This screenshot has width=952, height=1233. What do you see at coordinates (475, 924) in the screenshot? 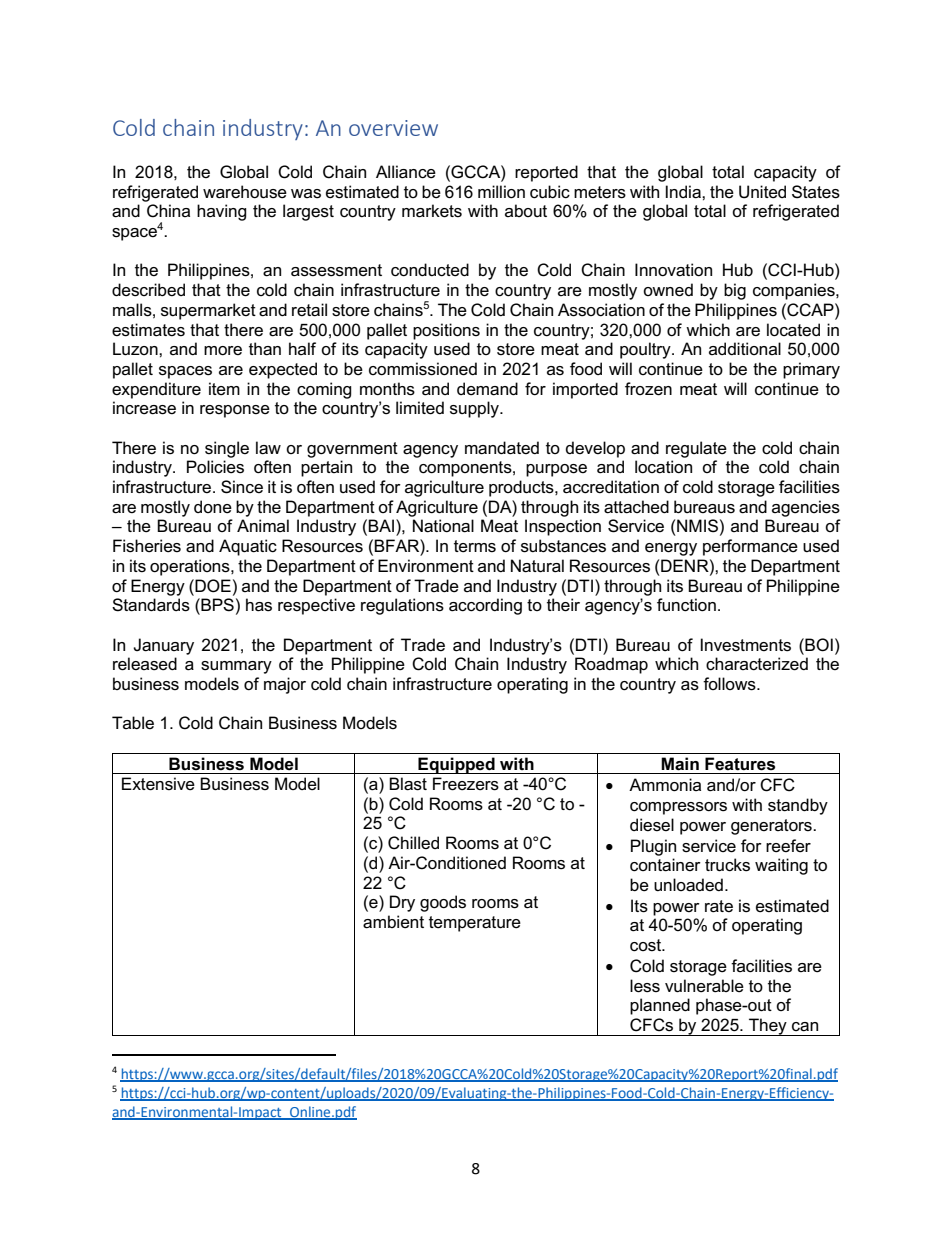
I see `temperature` at bounding box center [475, 924].
